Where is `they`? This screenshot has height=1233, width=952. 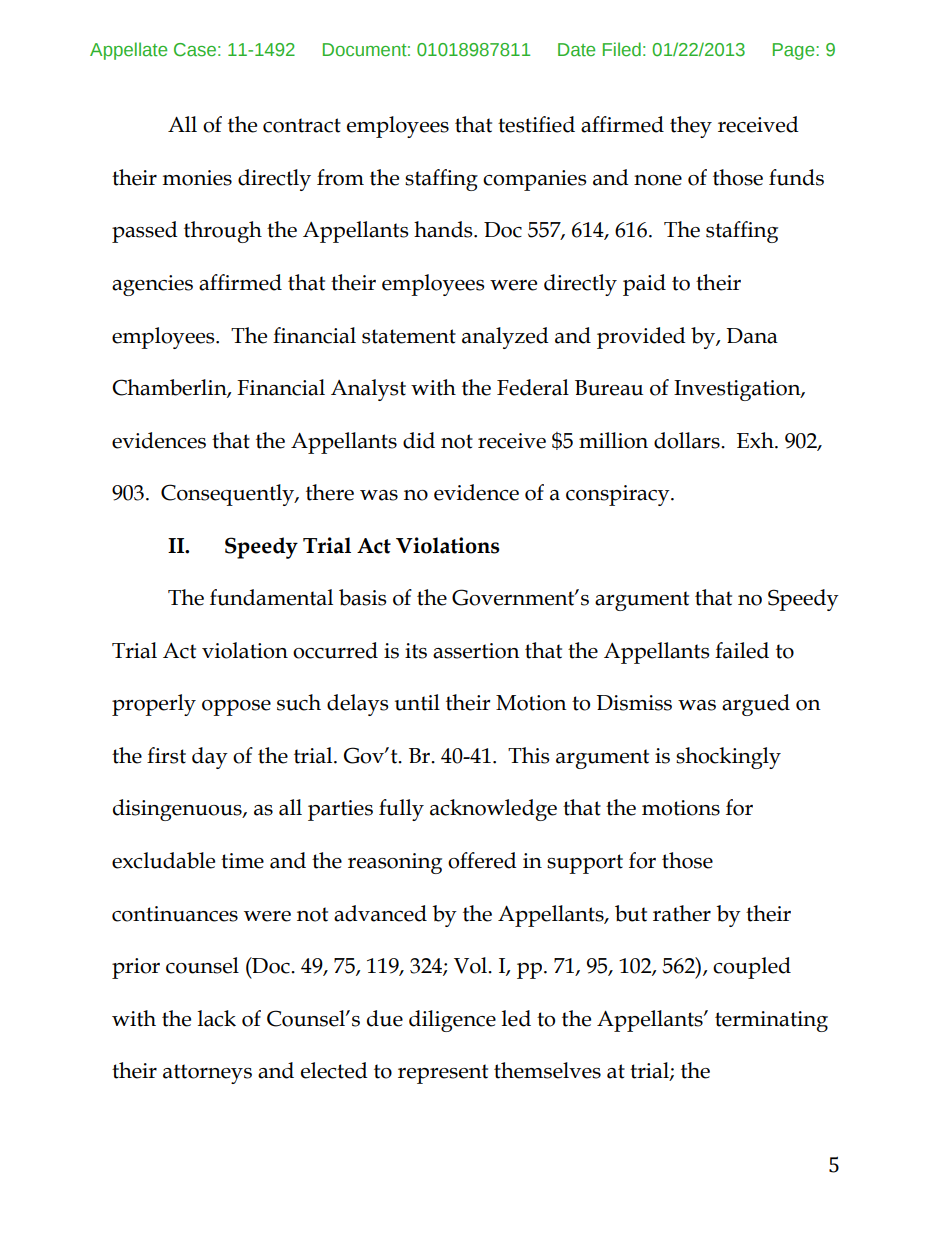
they is located at coordinates (691, 127).
